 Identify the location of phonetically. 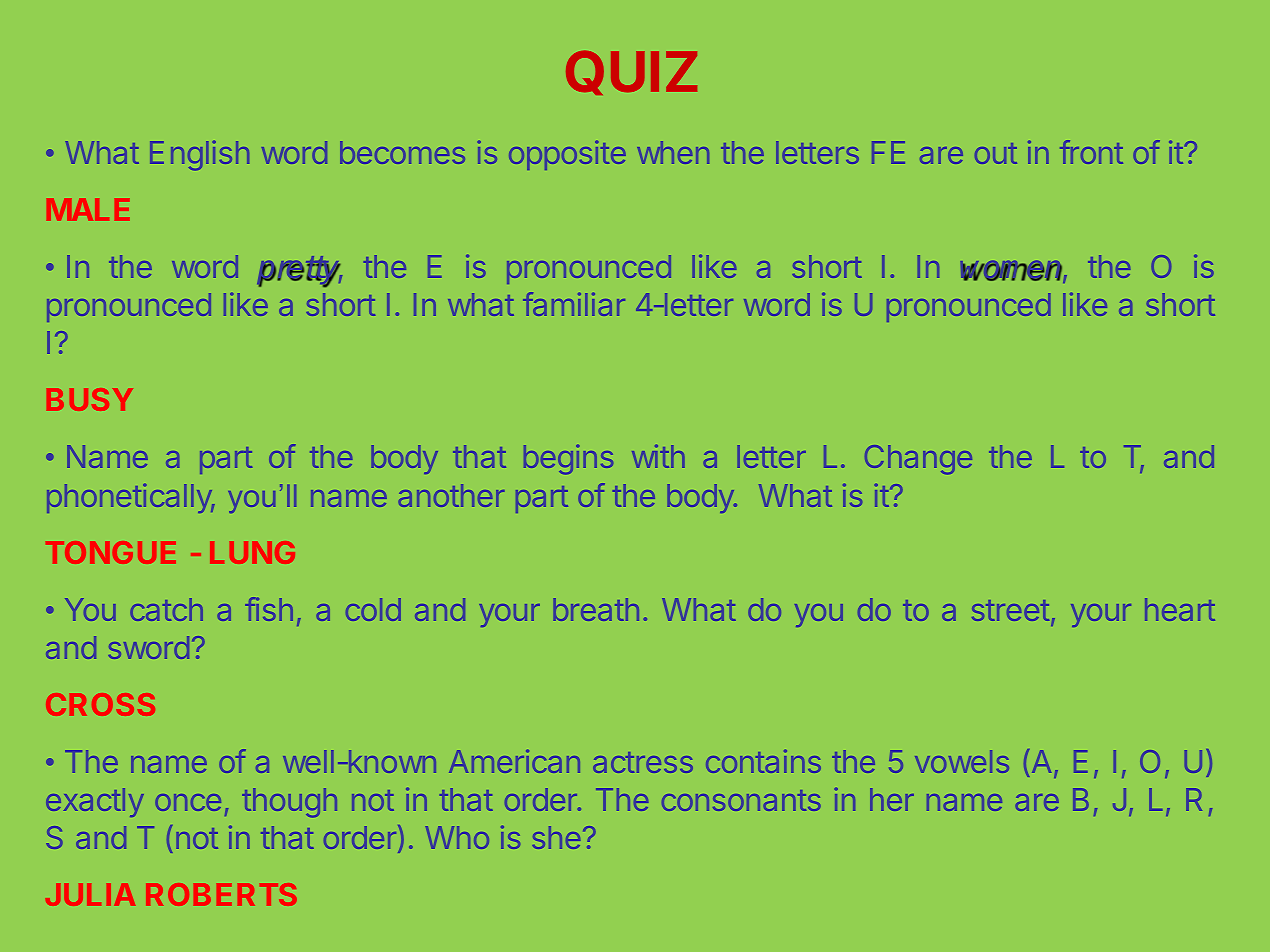
(130, 498).
